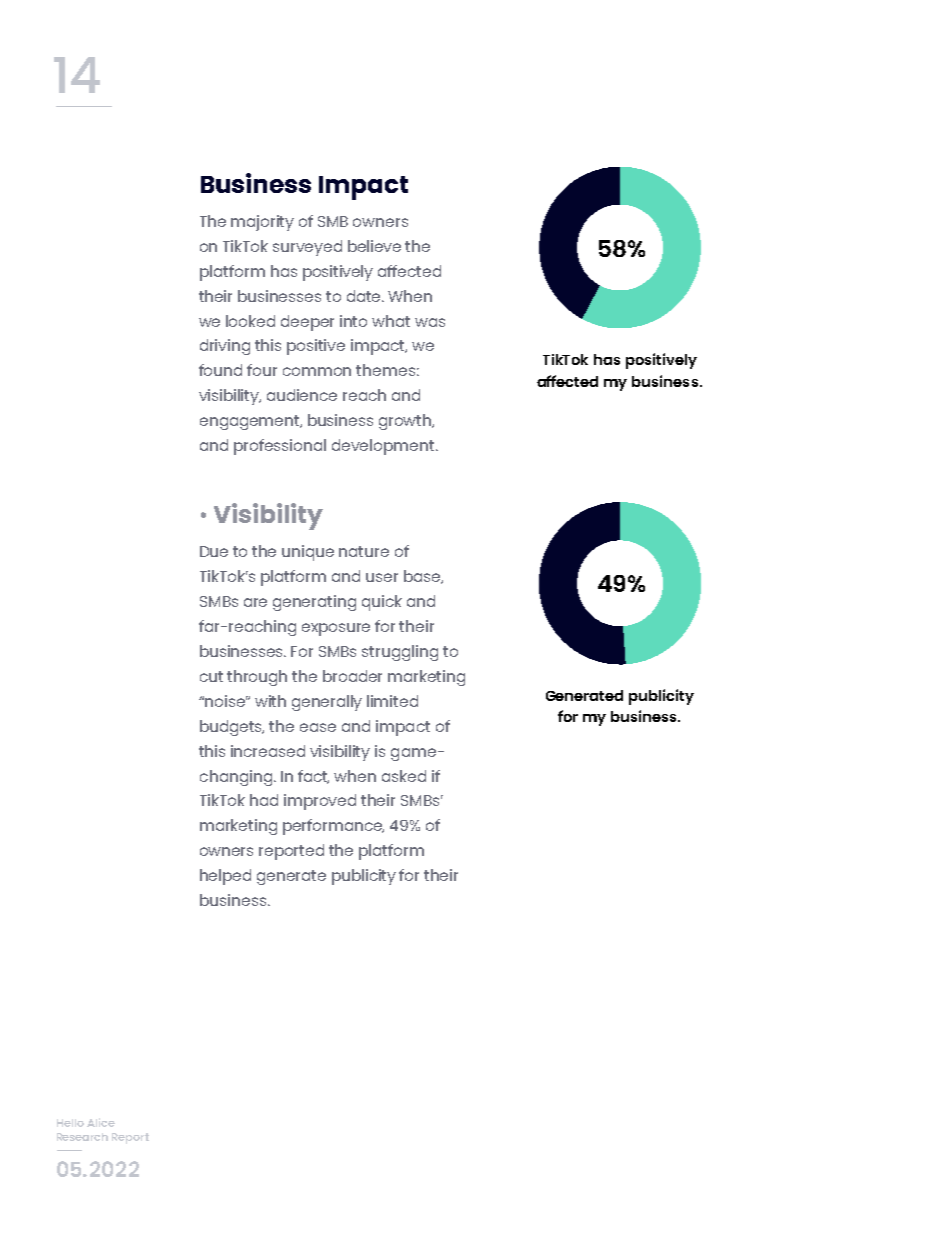 This image has height=1233, width=952. Describe the element at coordinates (211, 676) in the image. I see `cut` at that location.
